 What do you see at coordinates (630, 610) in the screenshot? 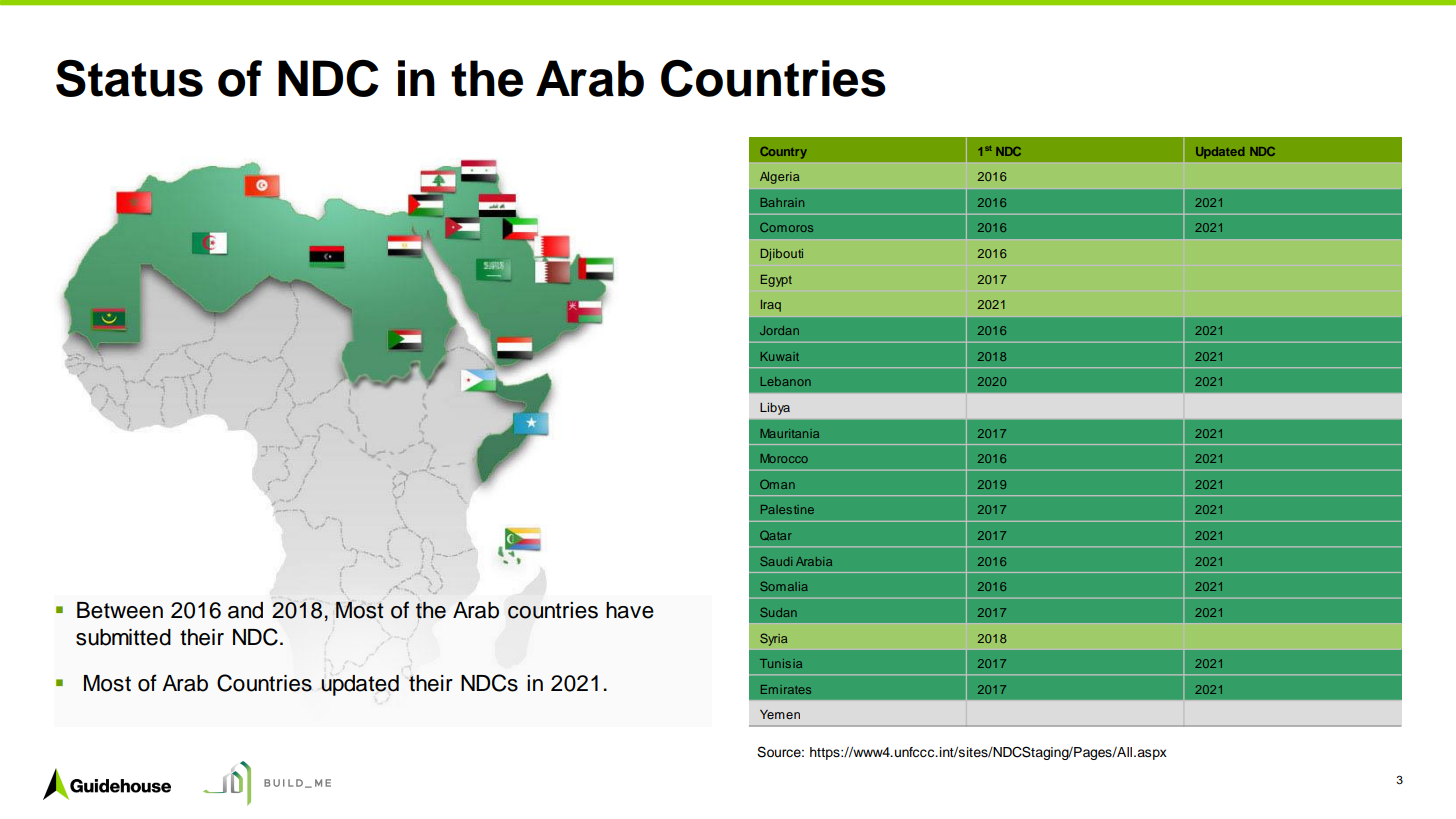
I see `have` at bounding box center [630, 610].
